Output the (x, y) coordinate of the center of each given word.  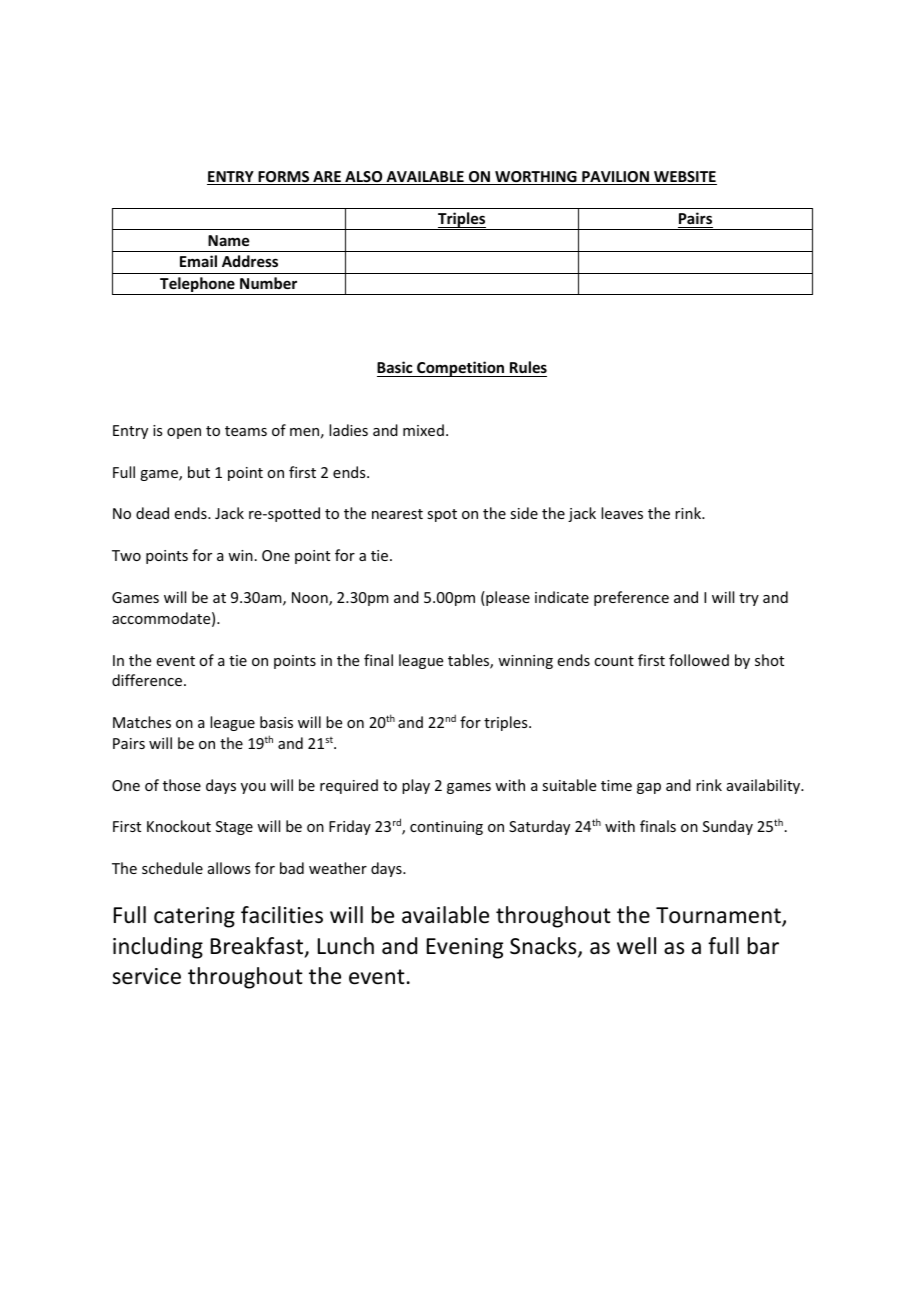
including (158, 948)
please (507, 598)
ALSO (364, 178)
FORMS (284, 178)
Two (126, 555)
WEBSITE (684, 178)
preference (631, 598)
